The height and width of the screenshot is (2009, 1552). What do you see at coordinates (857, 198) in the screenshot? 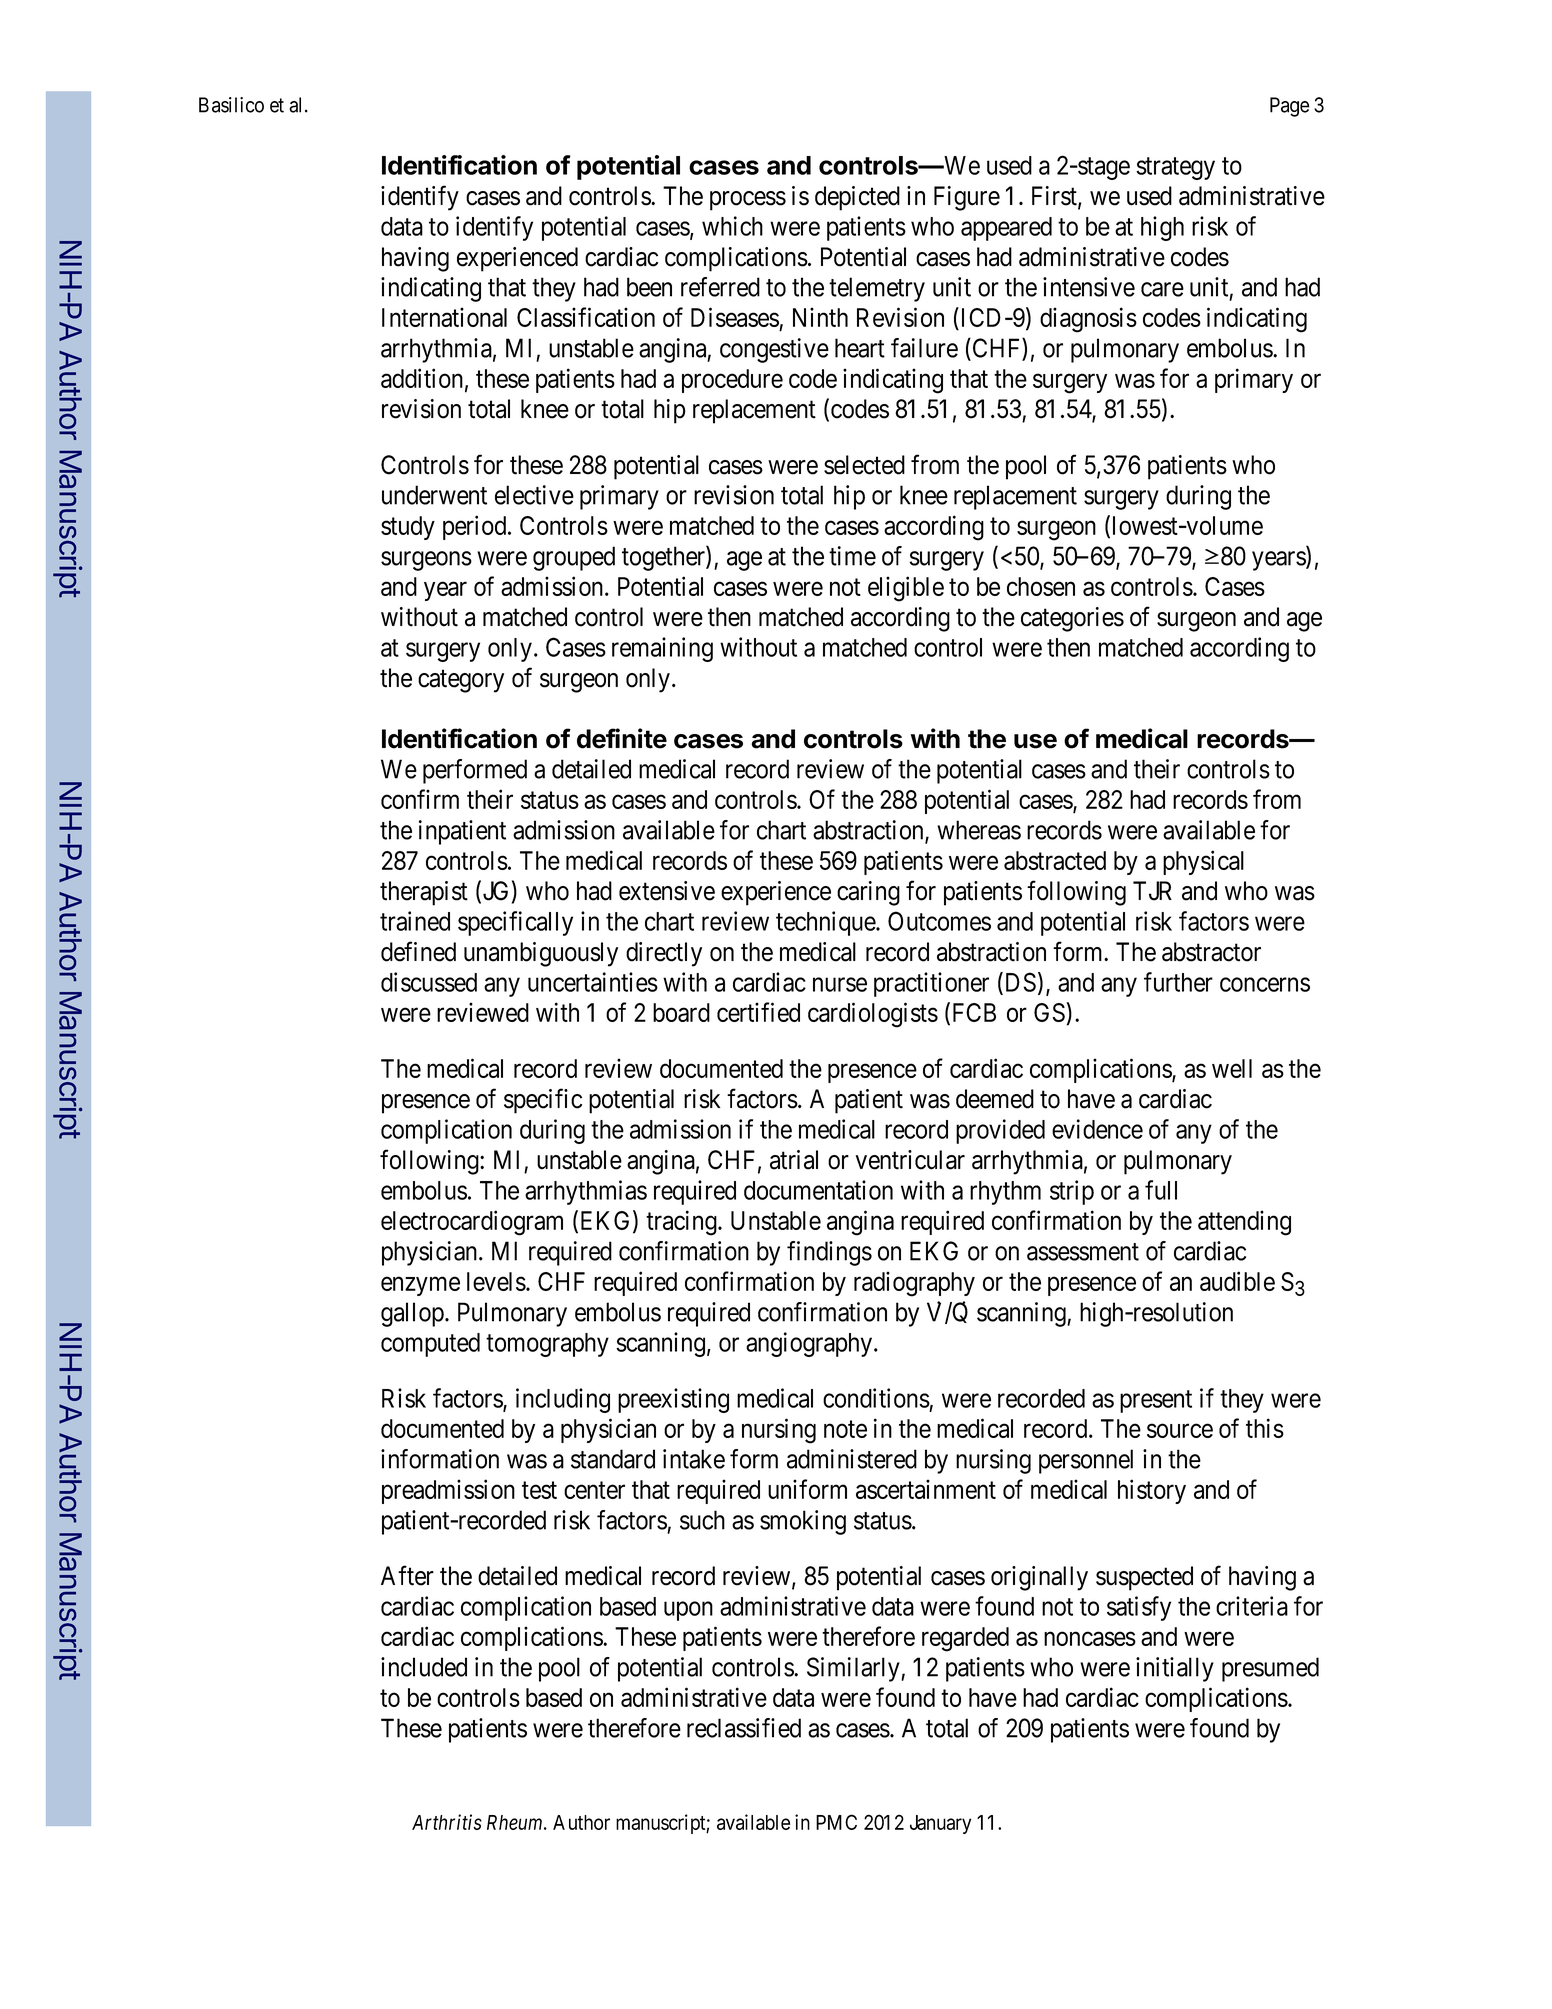
I see `depicted` at bounding box center [857, 198].
